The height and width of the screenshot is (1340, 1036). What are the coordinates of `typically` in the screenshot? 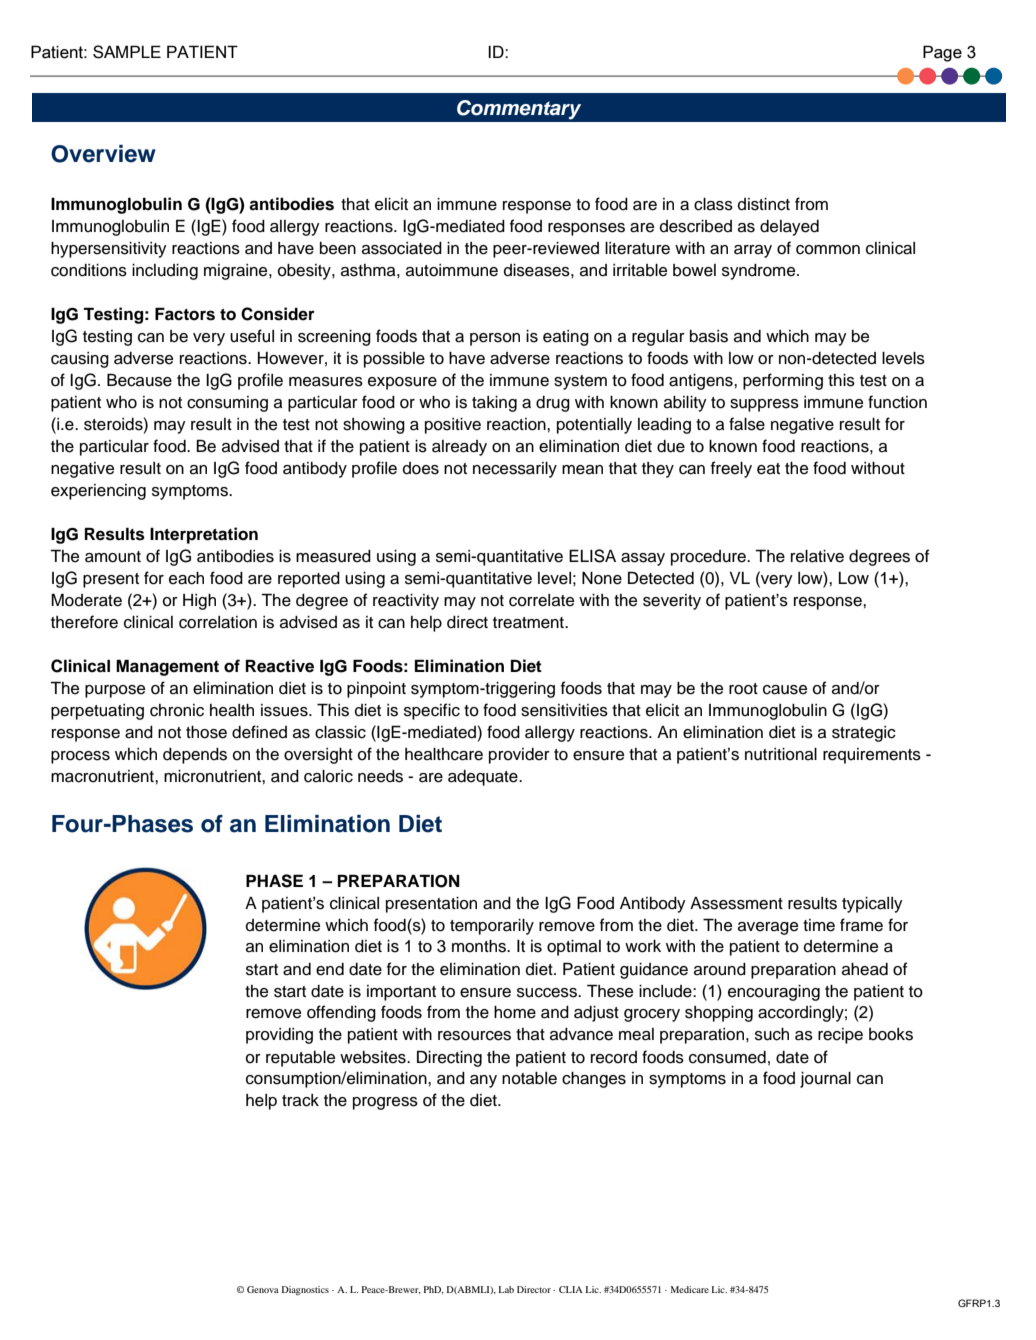 It's located at (872, 905).
